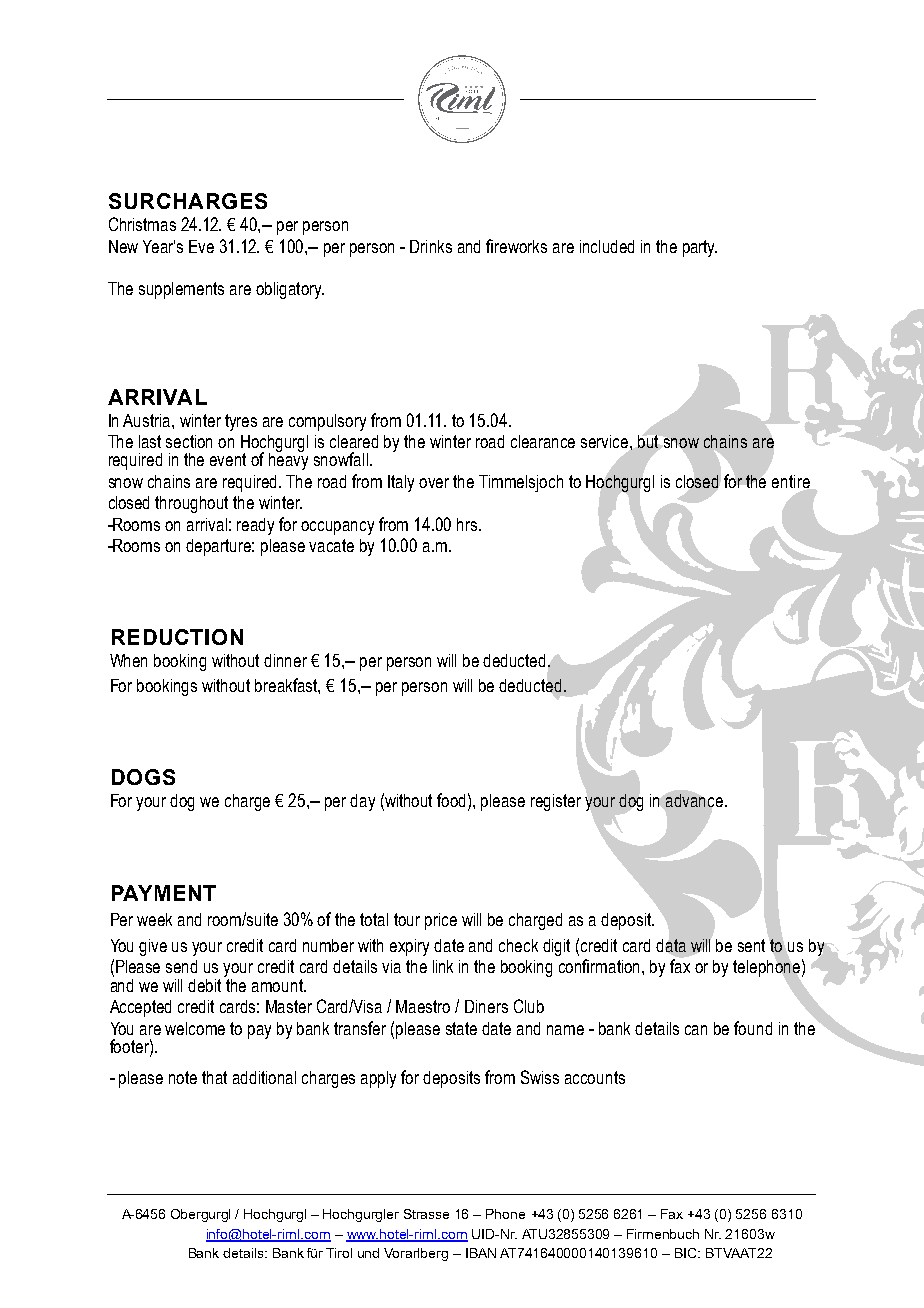 The width and height of the screenshot is (924, 1308). Describe the element at coordinates (696, 800) in the screenshot. I see `advance` at that location.
